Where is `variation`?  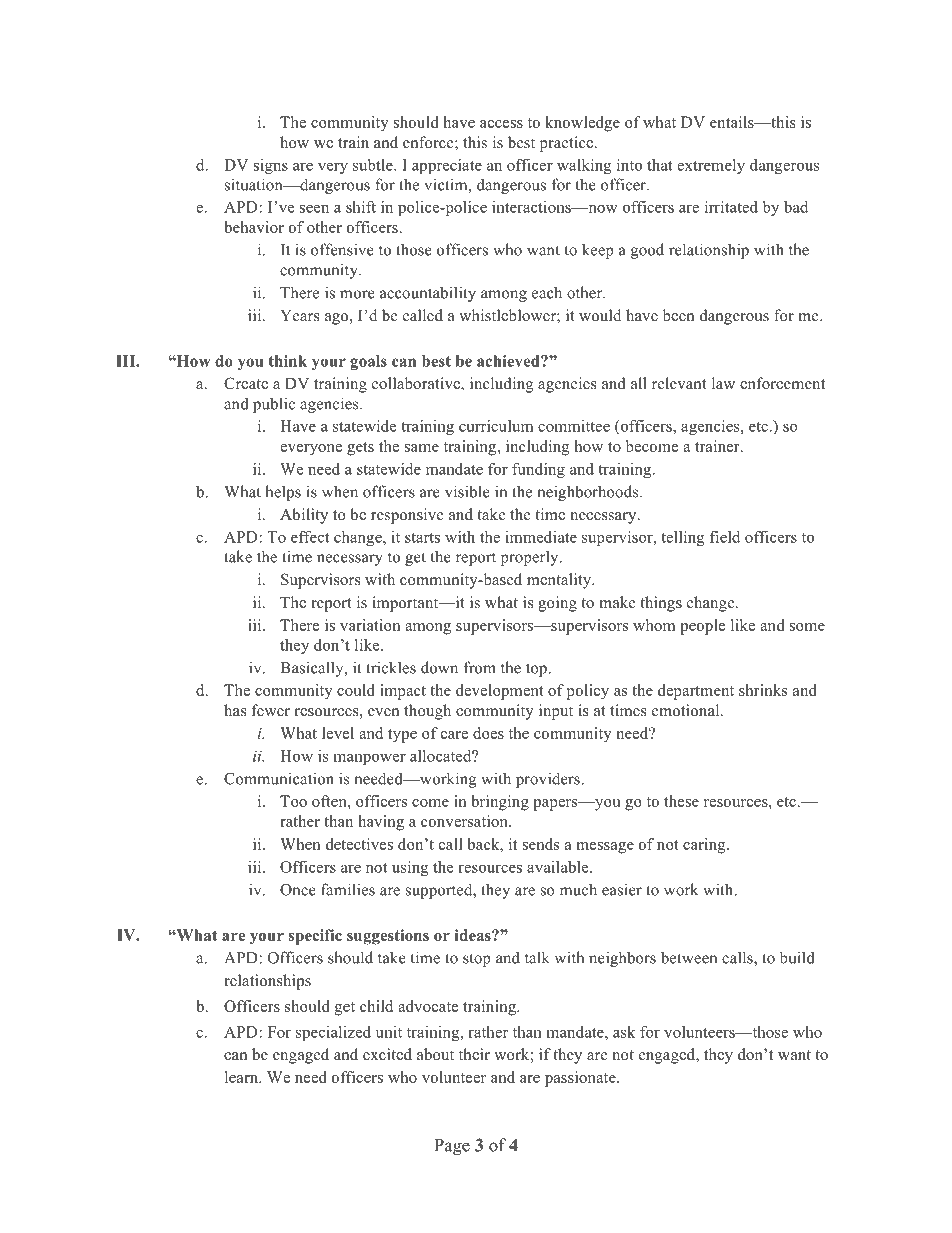 variation is located at coordinates (370, 625).
